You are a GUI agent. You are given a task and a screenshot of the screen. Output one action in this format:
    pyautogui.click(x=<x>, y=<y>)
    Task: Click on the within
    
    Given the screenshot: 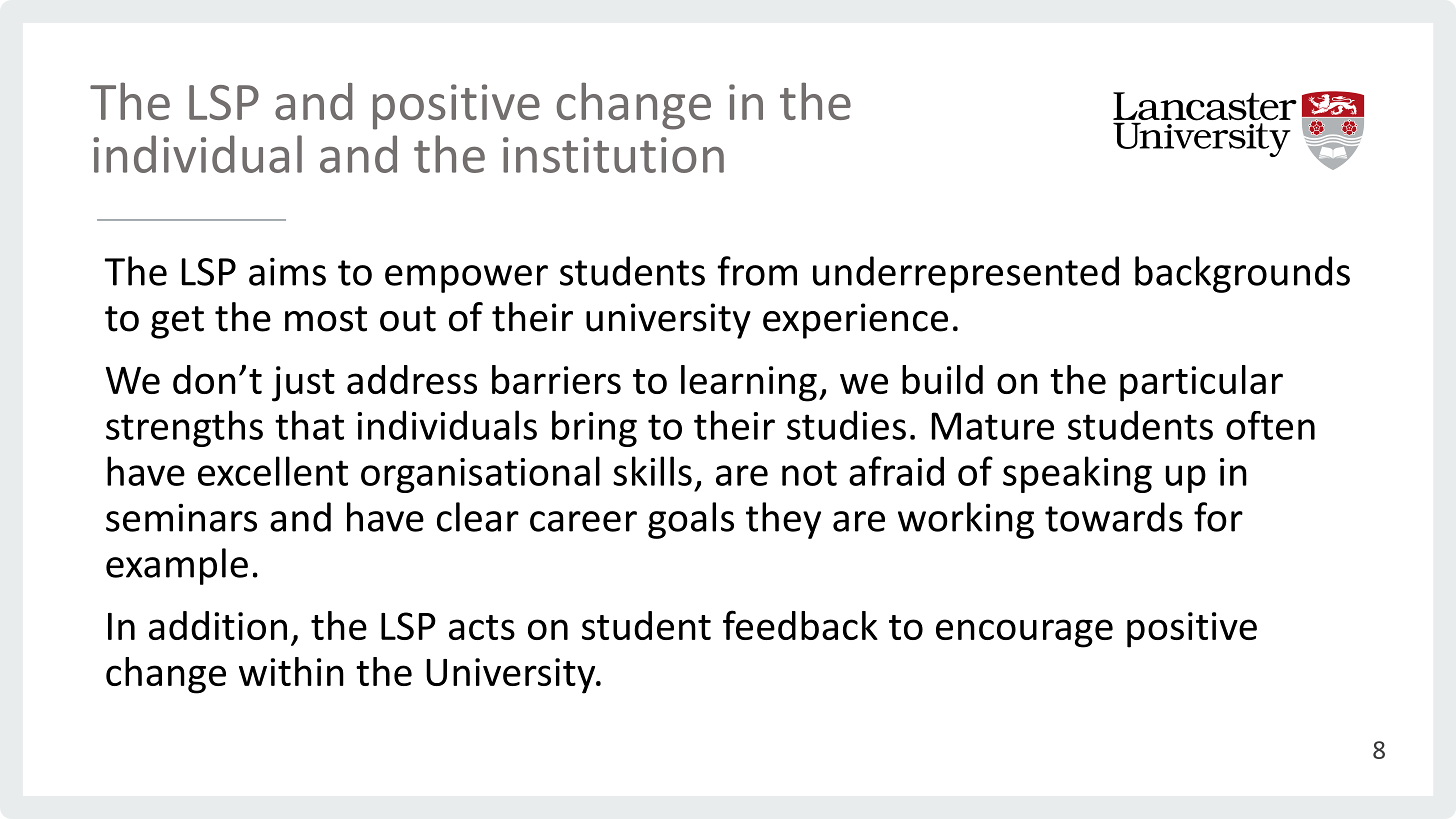 What is the action you would take?
    pyautogui.click(x=291, y=671)
